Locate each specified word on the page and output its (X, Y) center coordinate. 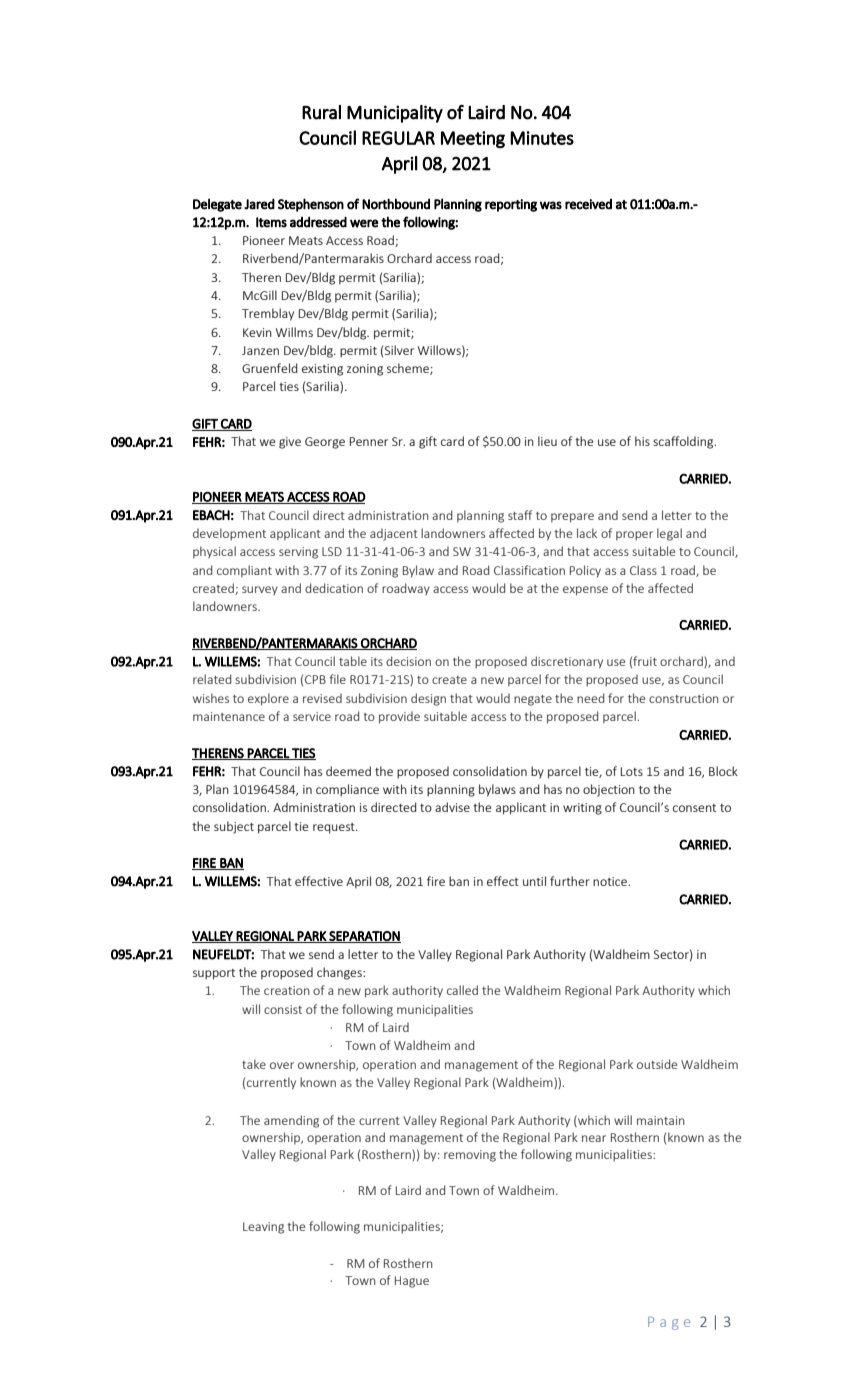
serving (298, 553)
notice (611, 881)
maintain (661, 1120)
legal (669, 534)
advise (452, 807)
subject (234, 827)
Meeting (473, 139)
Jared (259, 204)
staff (520, 515)
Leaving (263, 1228)
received (588, 204)
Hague (412, 1282)
